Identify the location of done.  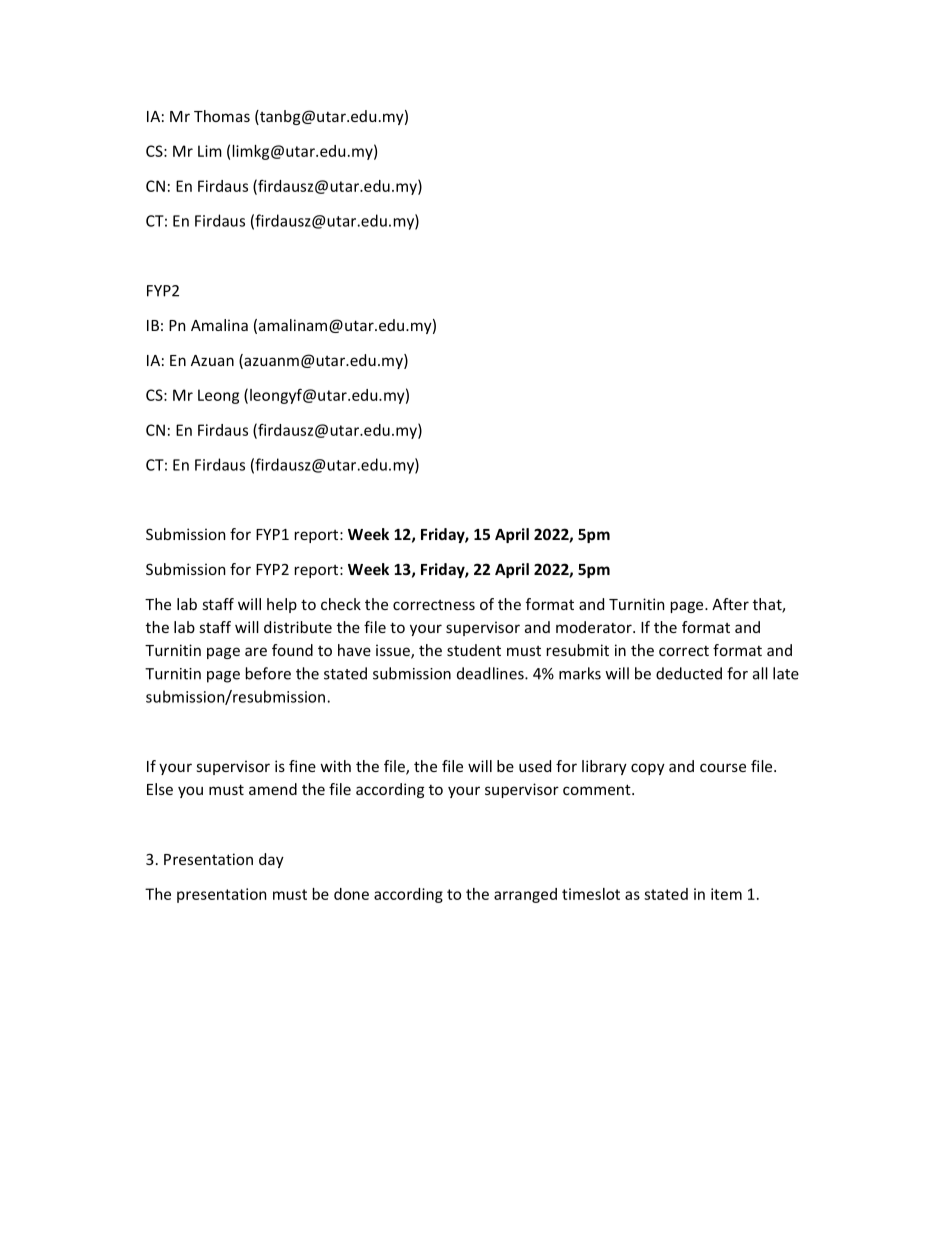
(351, 894).
